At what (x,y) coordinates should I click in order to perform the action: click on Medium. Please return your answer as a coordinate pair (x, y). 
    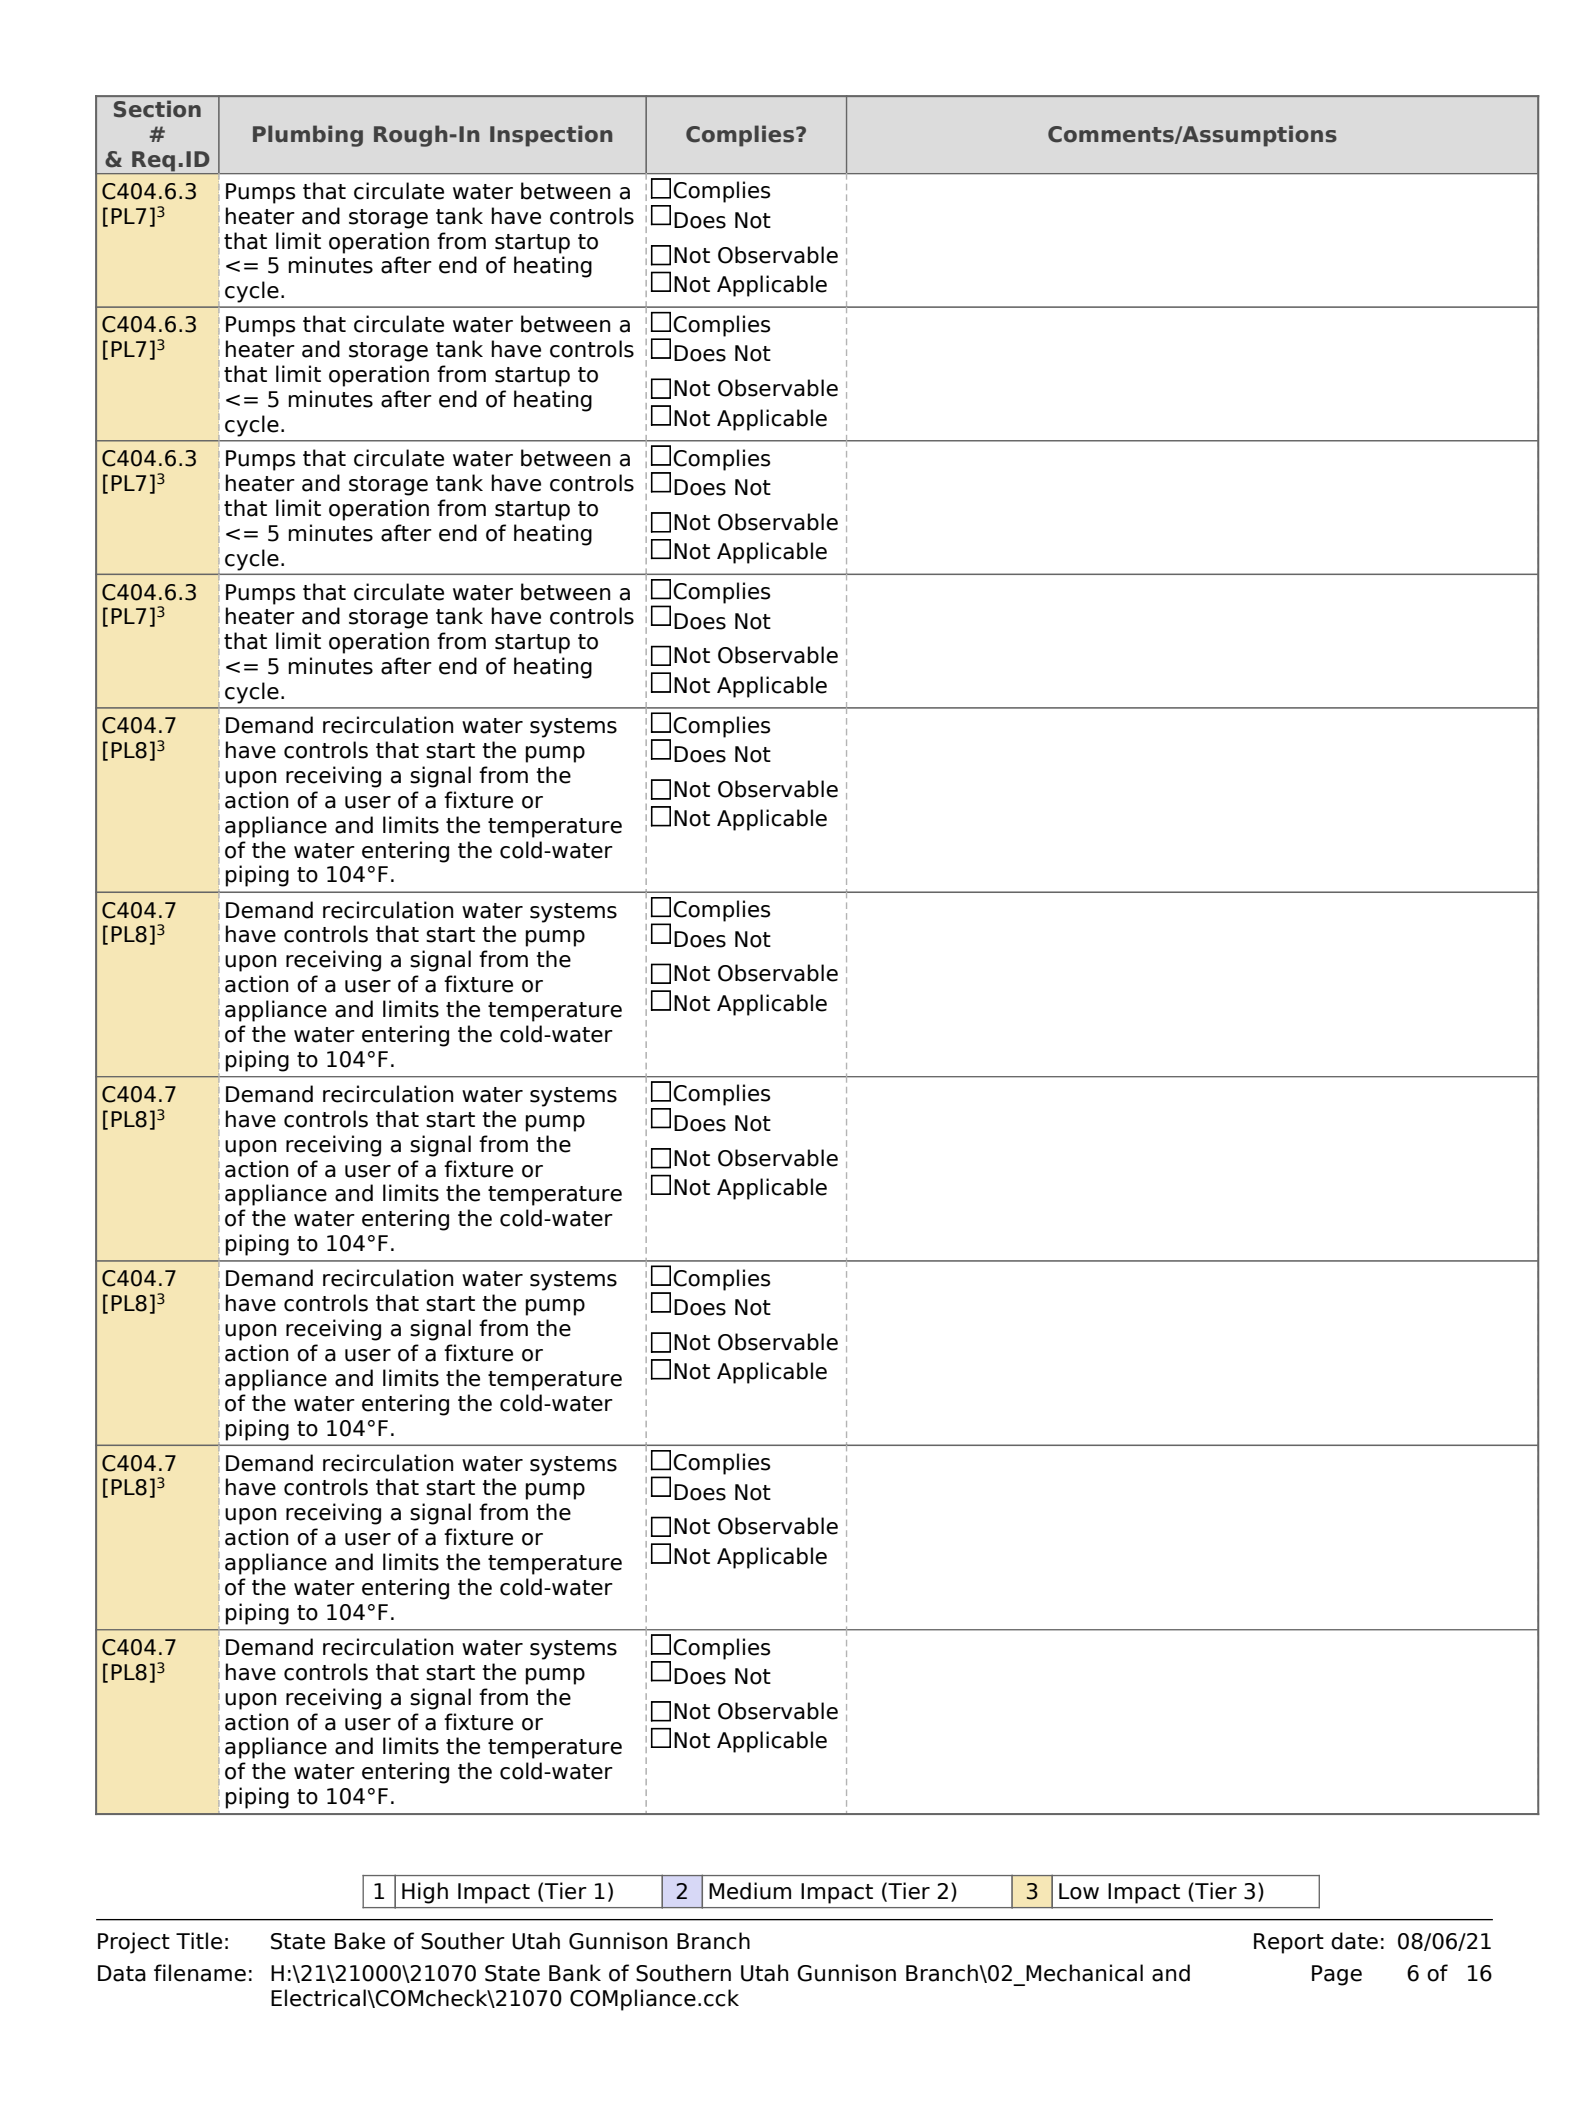
    Looking at the image, I should click on (750, 1891).
